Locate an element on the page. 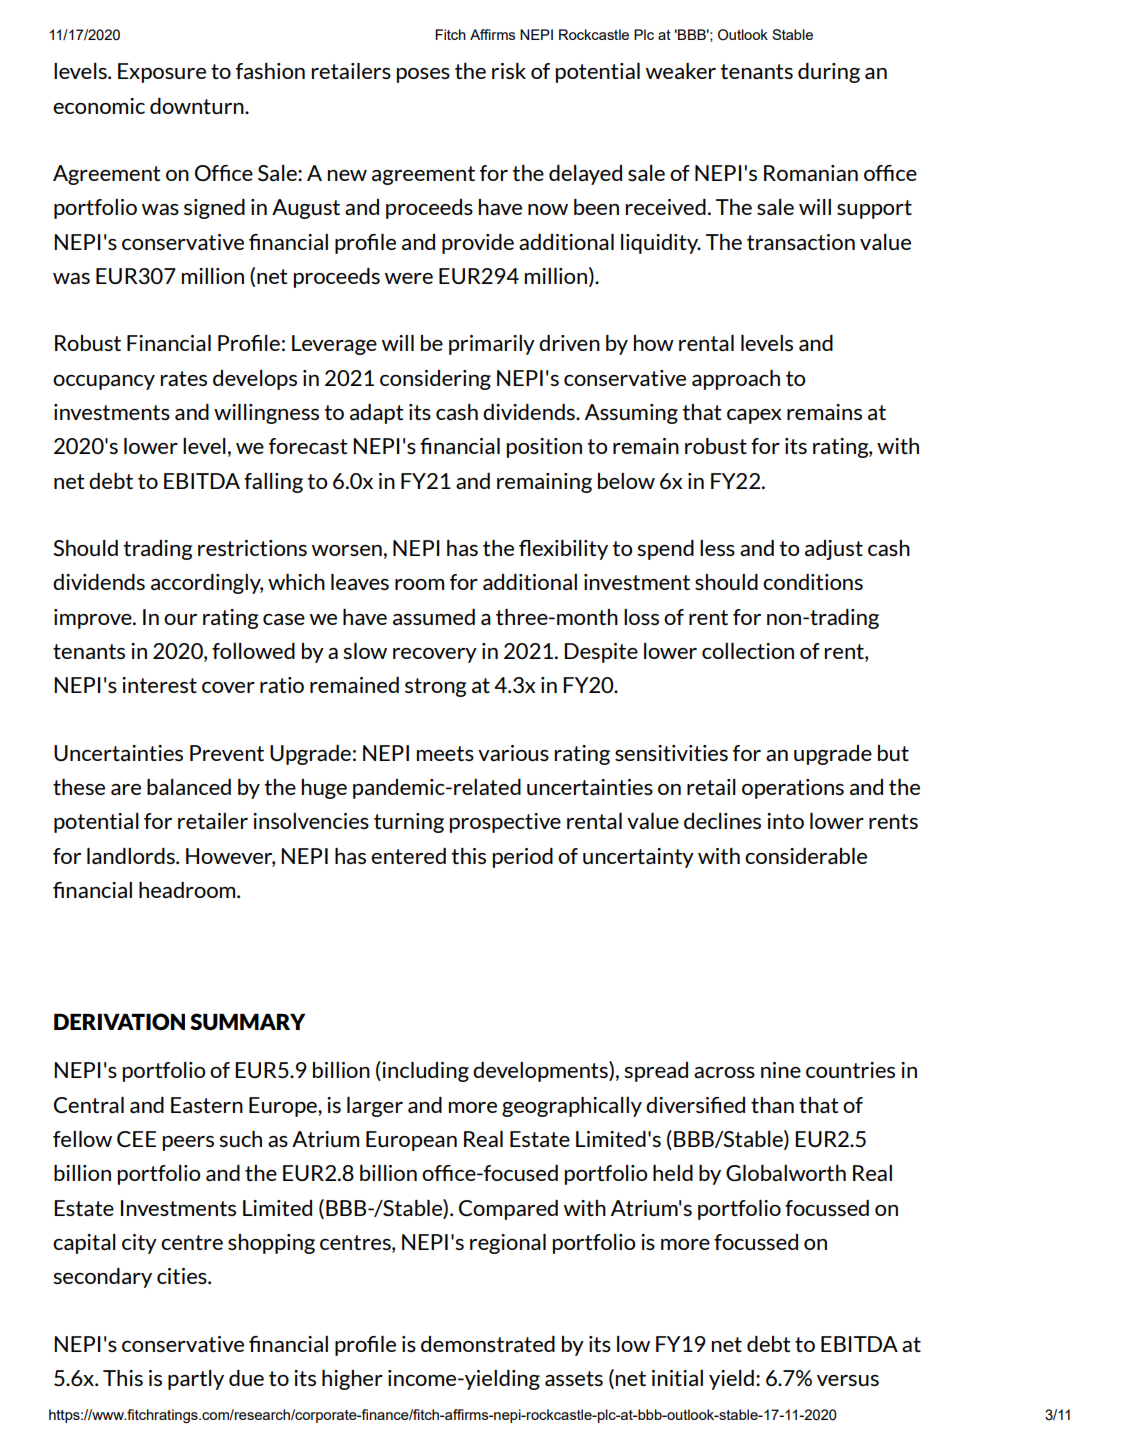  versus is located at coordinates (848, 1380).
